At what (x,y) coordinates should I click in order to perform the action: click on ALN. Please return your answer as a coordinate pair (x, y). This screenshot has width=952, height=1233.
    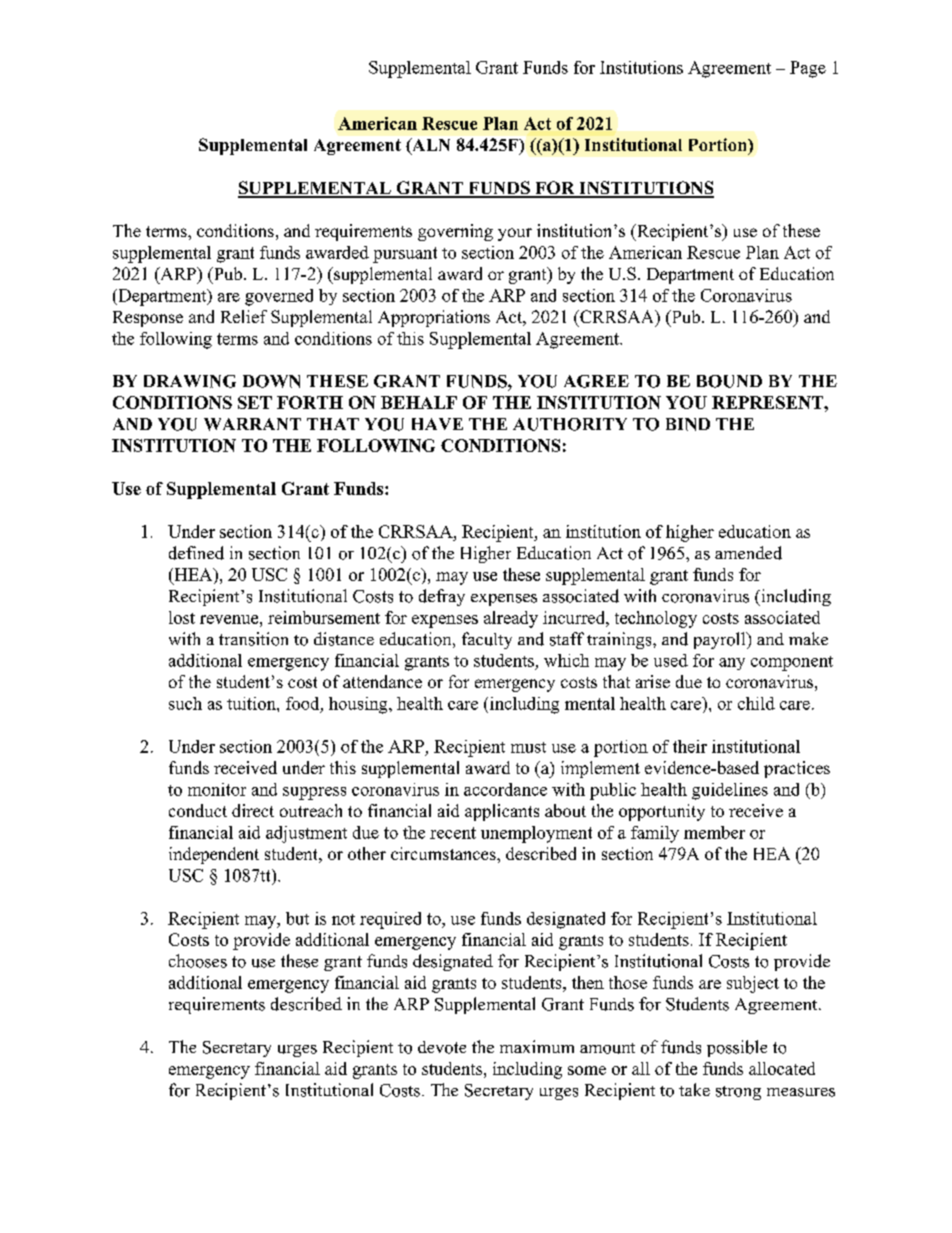
    Looking at the image, I should click on (430, 146).
